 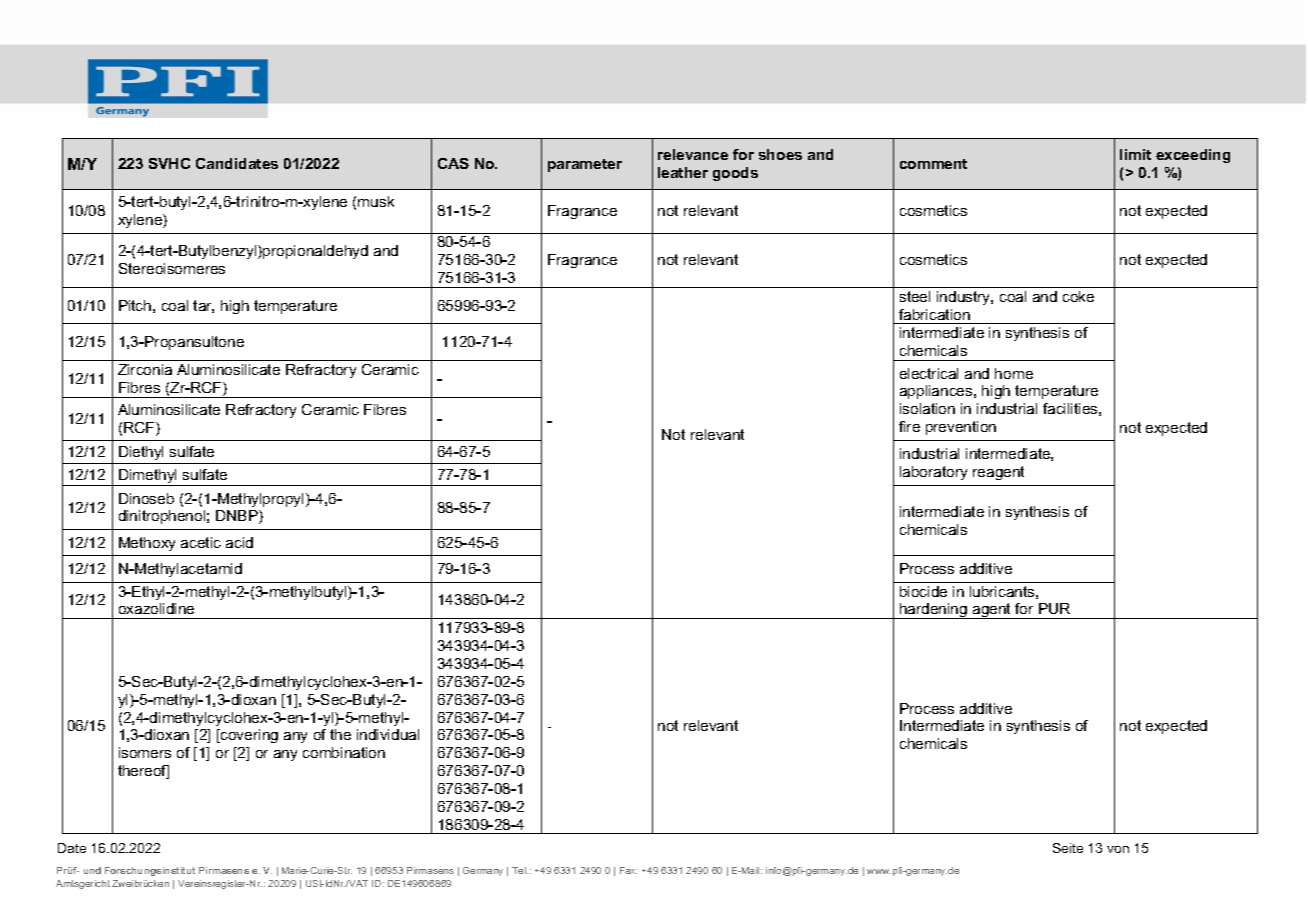 What do you see at coordinates (388, 734) in the screenshot?
I see `individual` at bounding box center [388, 734].
